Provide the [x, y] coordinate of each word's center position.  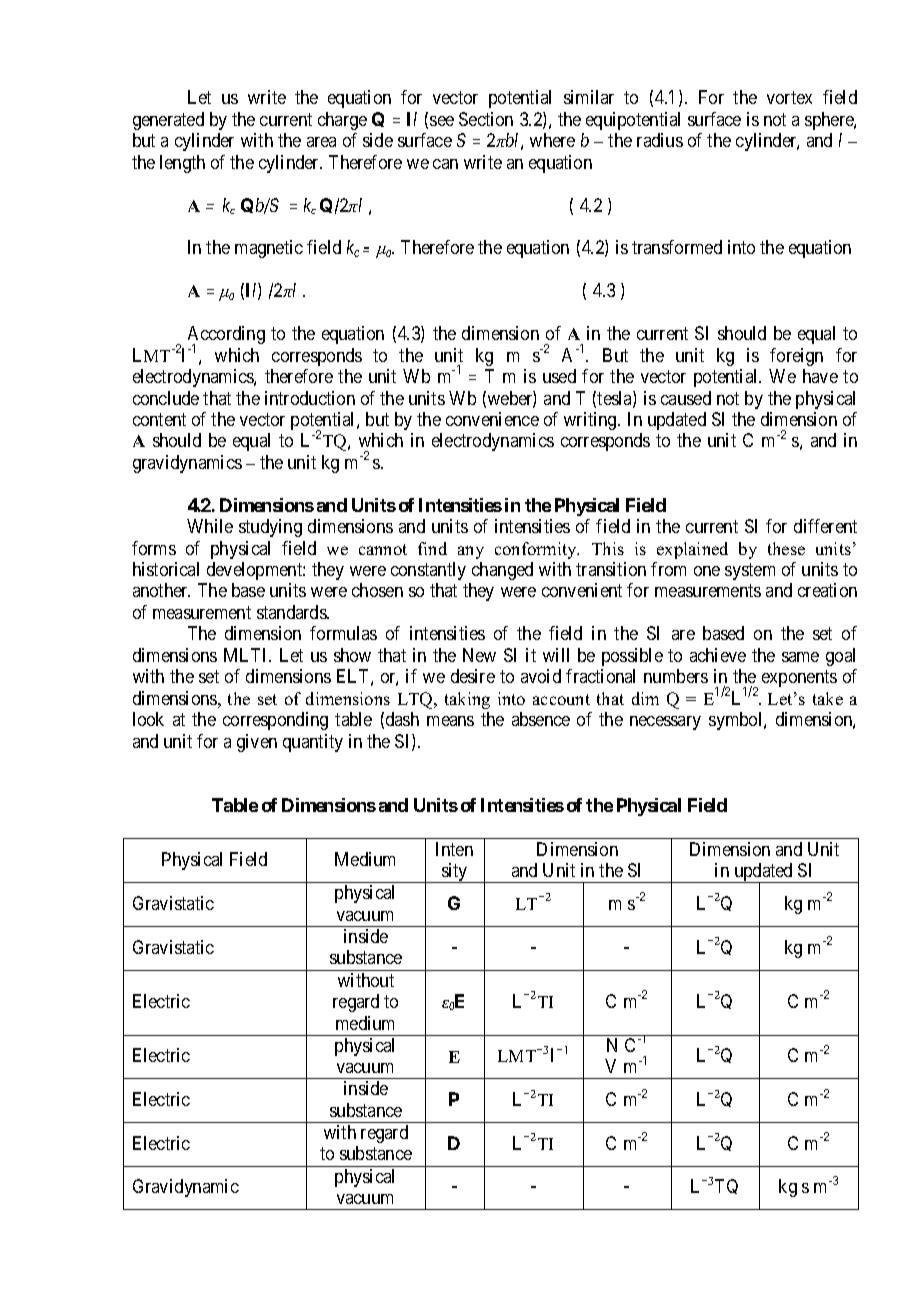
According [226, 336]
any [471, 552]
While [210, 526]
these [786, 548]
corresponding [275, 721]
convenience [492, 419]
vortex [789, 98]
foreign [796, 357]
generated [168, 121]
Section [486, 119]
